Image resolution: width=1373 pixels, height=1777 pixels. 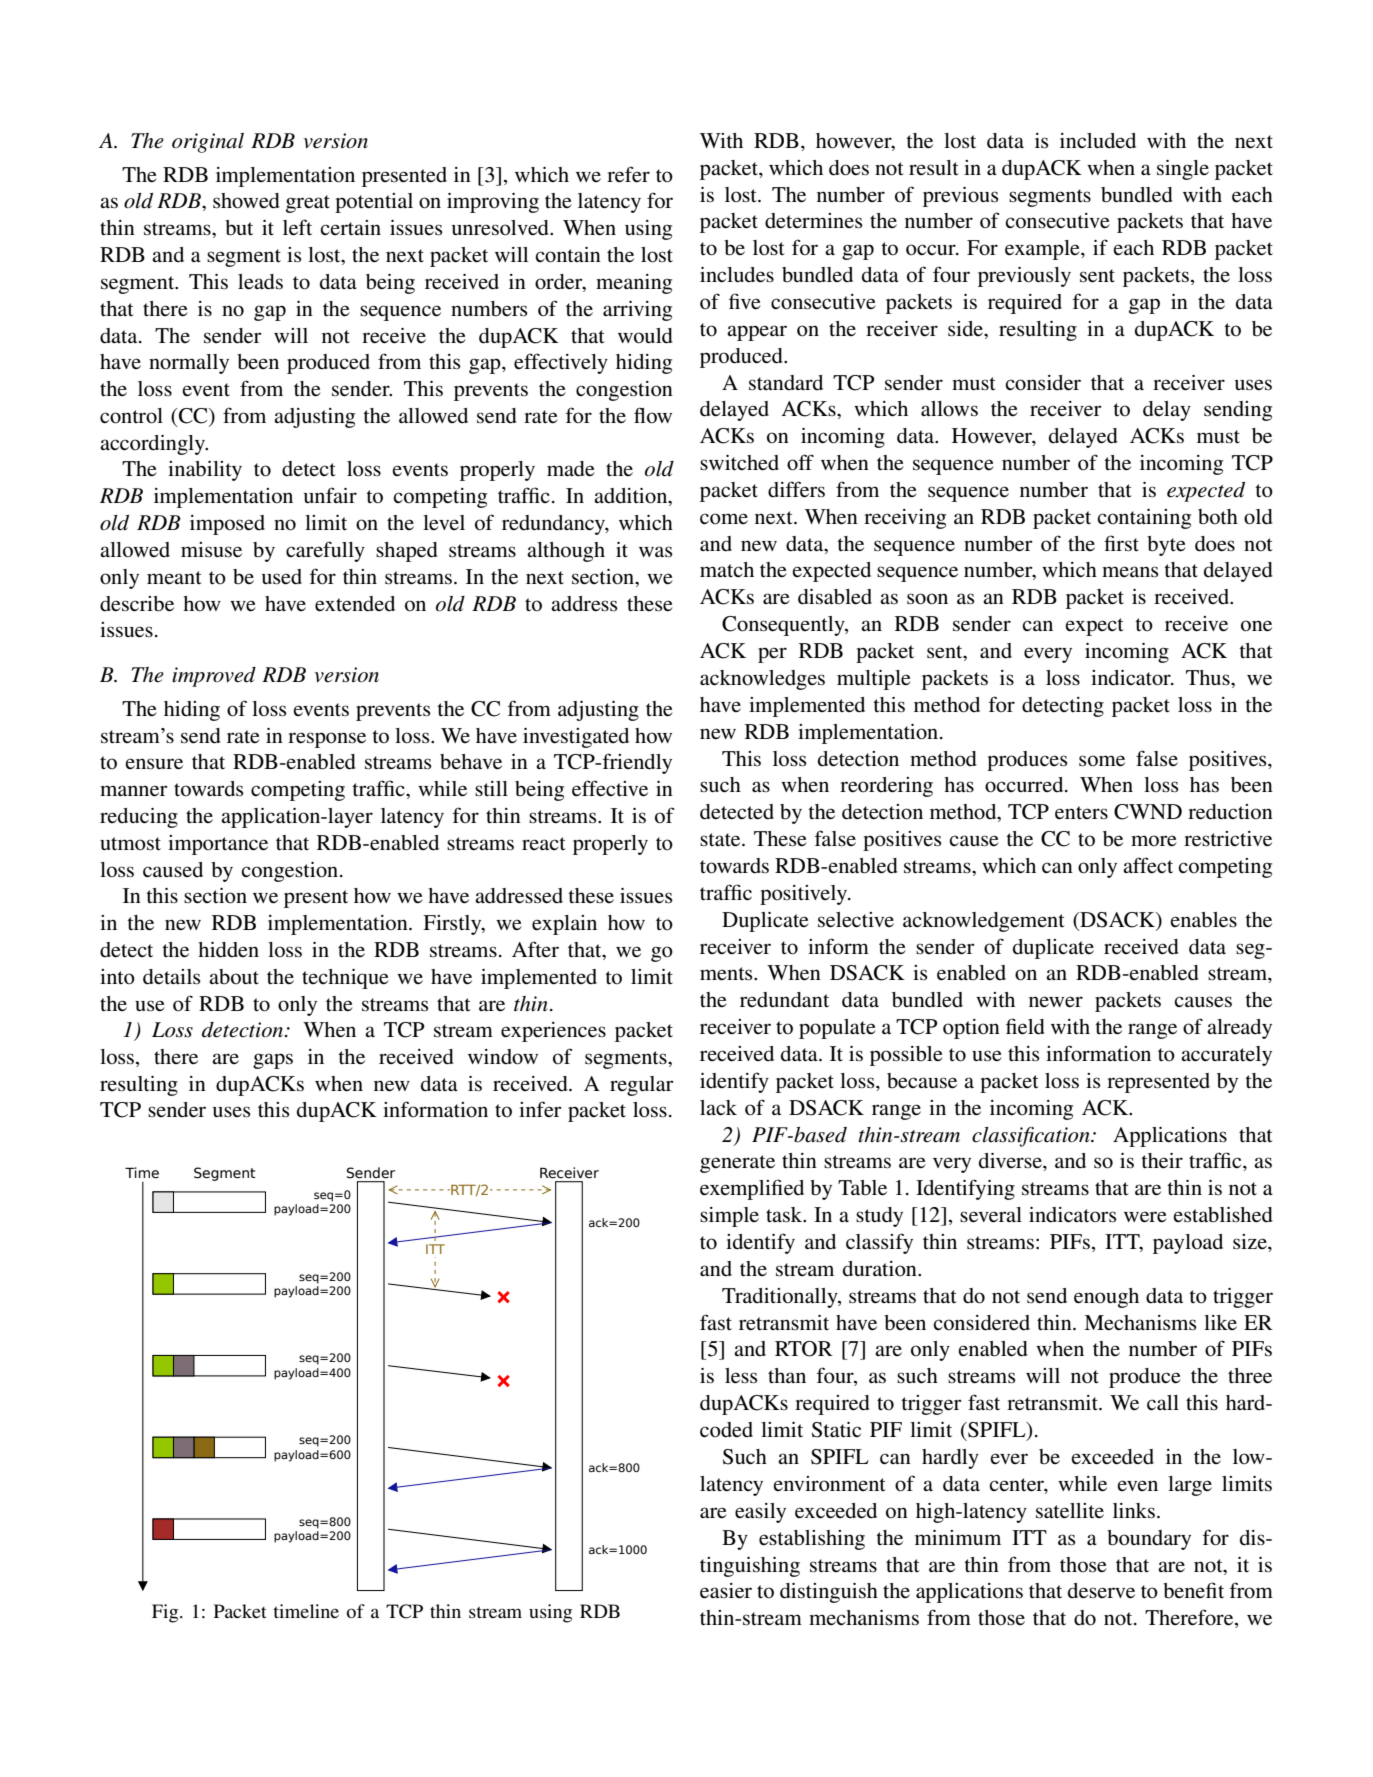 What do you see at coordinates (1162, 1161) in the image?
I see `their` at bounding box center [1162, 1161].
